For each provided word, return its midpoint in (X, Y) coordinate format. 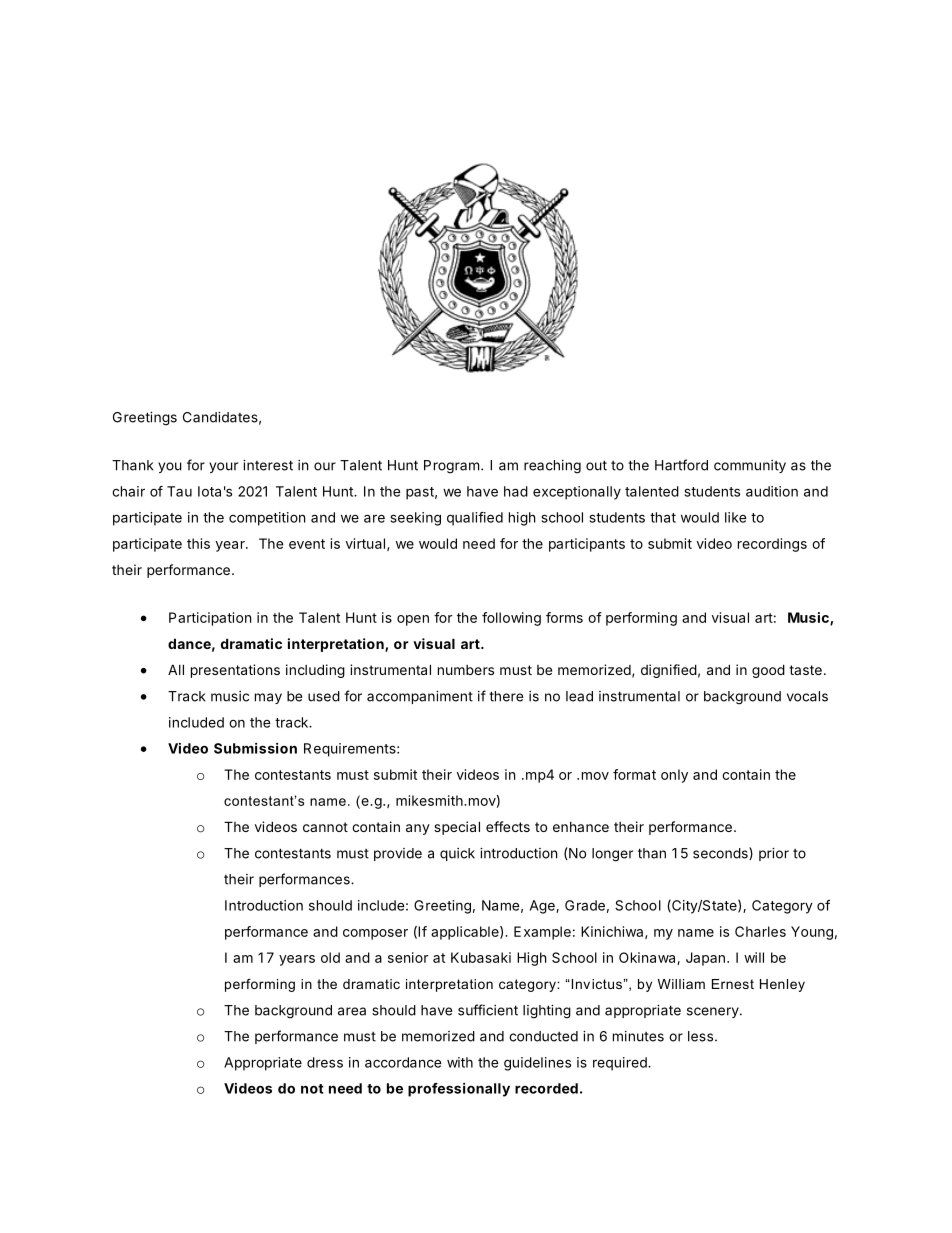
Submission (255, 748)
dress (325, 1062)
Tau (179, 491)
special (457, 828)
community (750, 466)
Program (451, 467)
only (674, 776)
